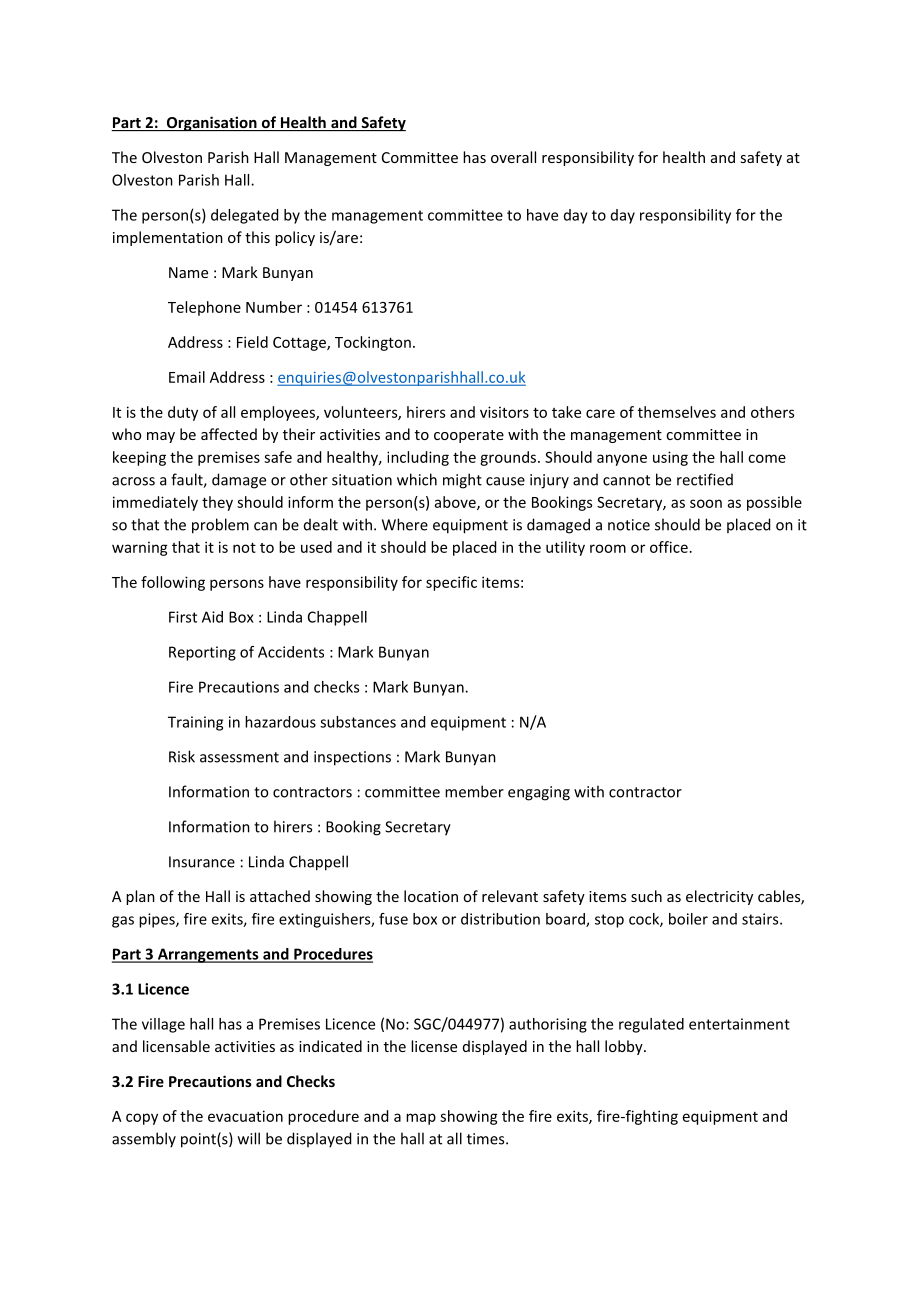 The image size is (924, 1308). What do you see at coordinates (677, 412) in the image?
I see `themselves` at bounding box center [677, 412].
